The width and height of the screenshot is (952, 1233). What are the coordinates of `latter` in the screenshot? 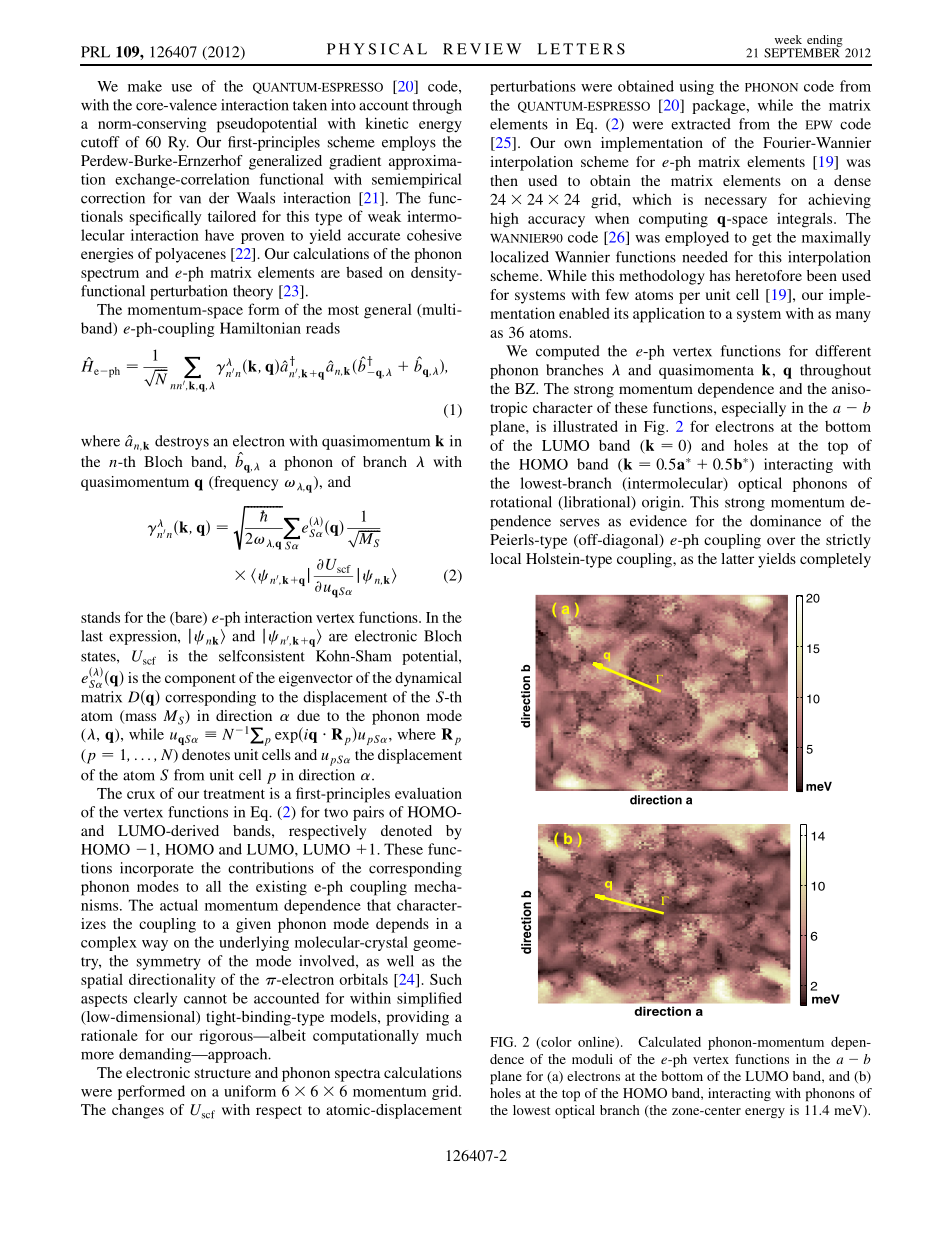 It's located at (737, 558).
